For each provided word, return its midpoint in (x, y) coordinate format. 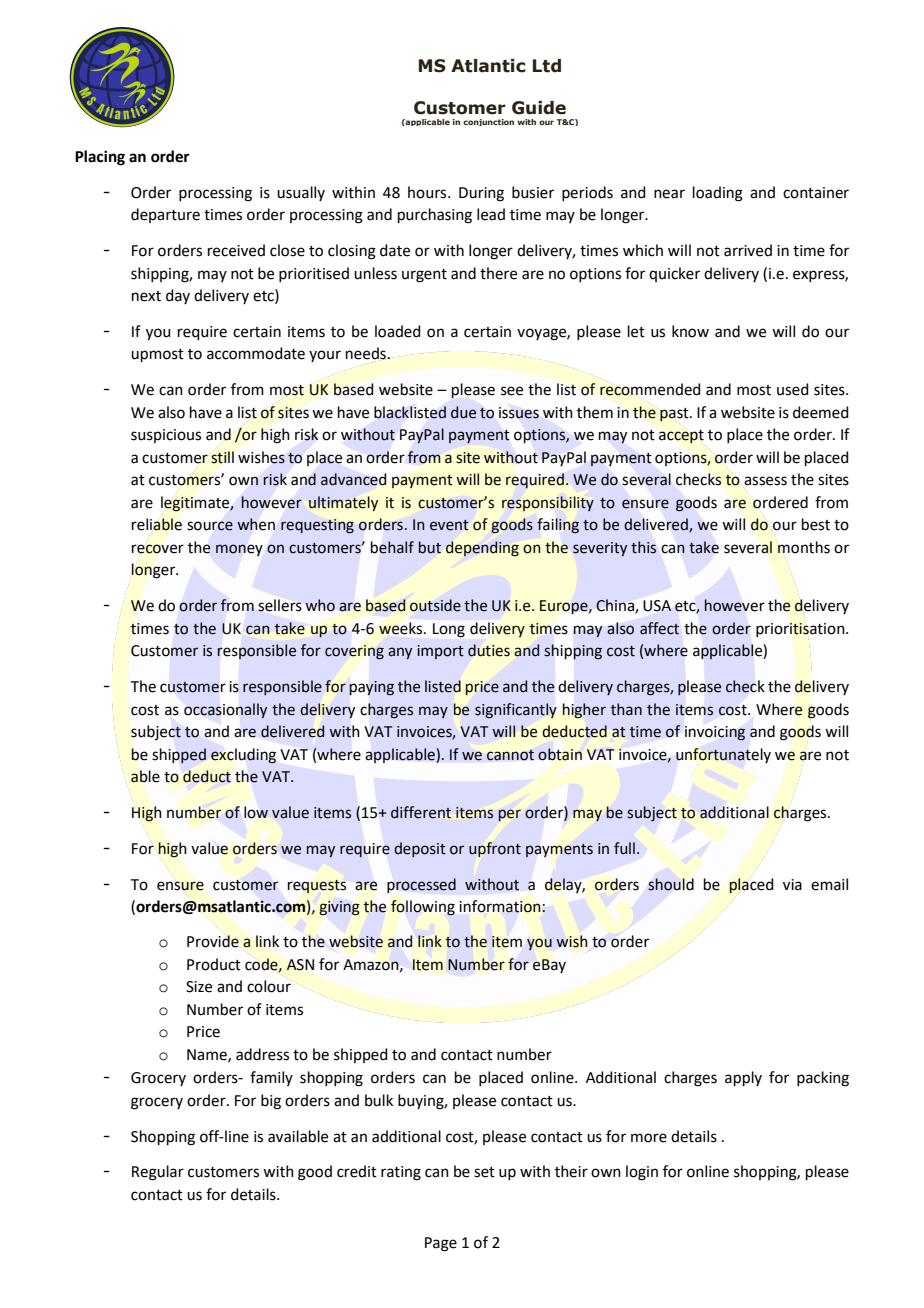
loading (718, 194)
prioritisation (801, 630)
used (793, 389)
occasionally (225, 710)
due (463, 412)
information (500, 906)
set (484, 1172)
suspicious (166, 436)
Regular (158, 1173)
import (440, 652)
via (792, 885)
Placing (100, 158)
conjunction (488, 122)
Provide (213, 941)
